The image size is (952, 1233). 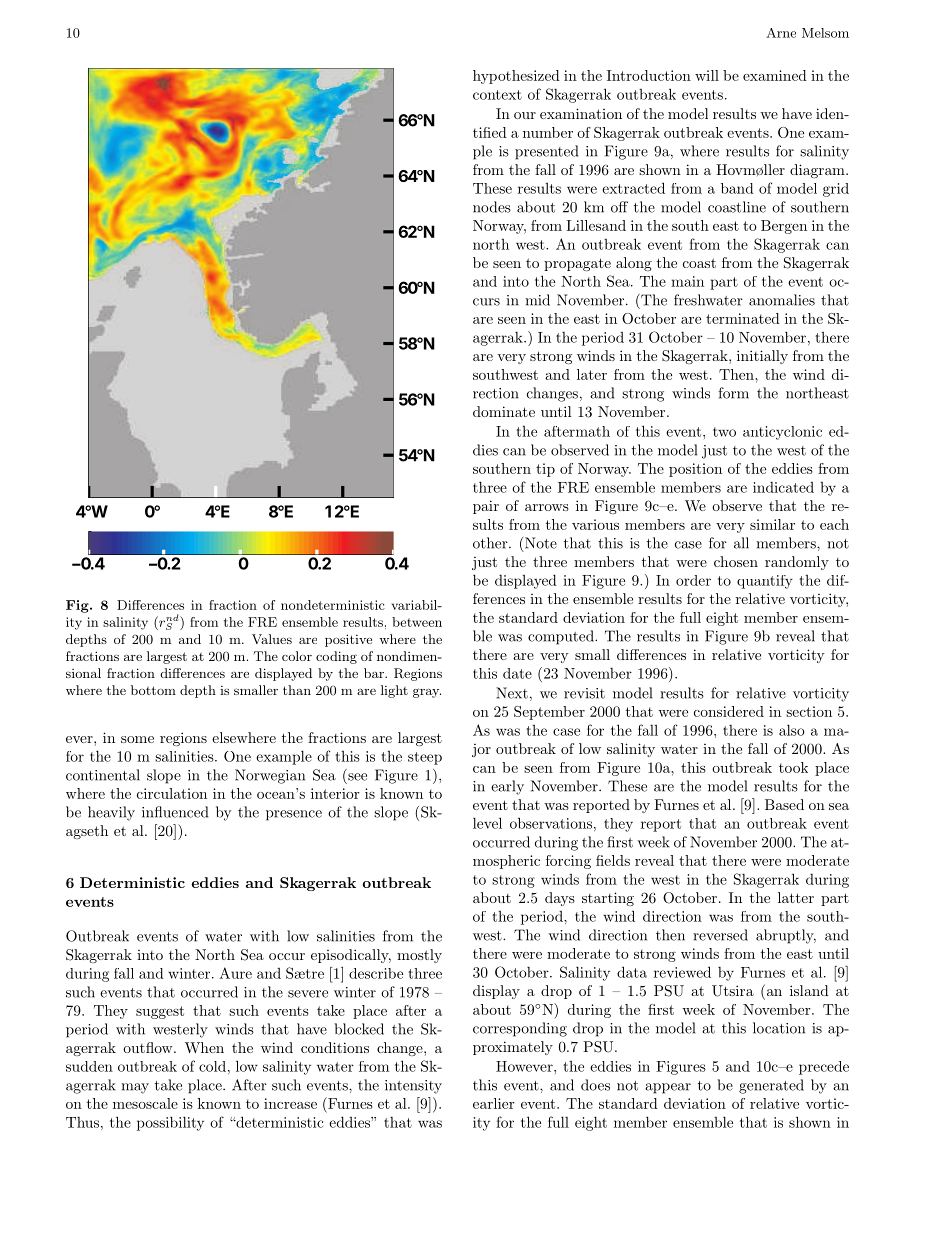 What do you see at coordinates (145, 1103) in the image?
I see `mesoscale` at bounding box center [145, 1103].
